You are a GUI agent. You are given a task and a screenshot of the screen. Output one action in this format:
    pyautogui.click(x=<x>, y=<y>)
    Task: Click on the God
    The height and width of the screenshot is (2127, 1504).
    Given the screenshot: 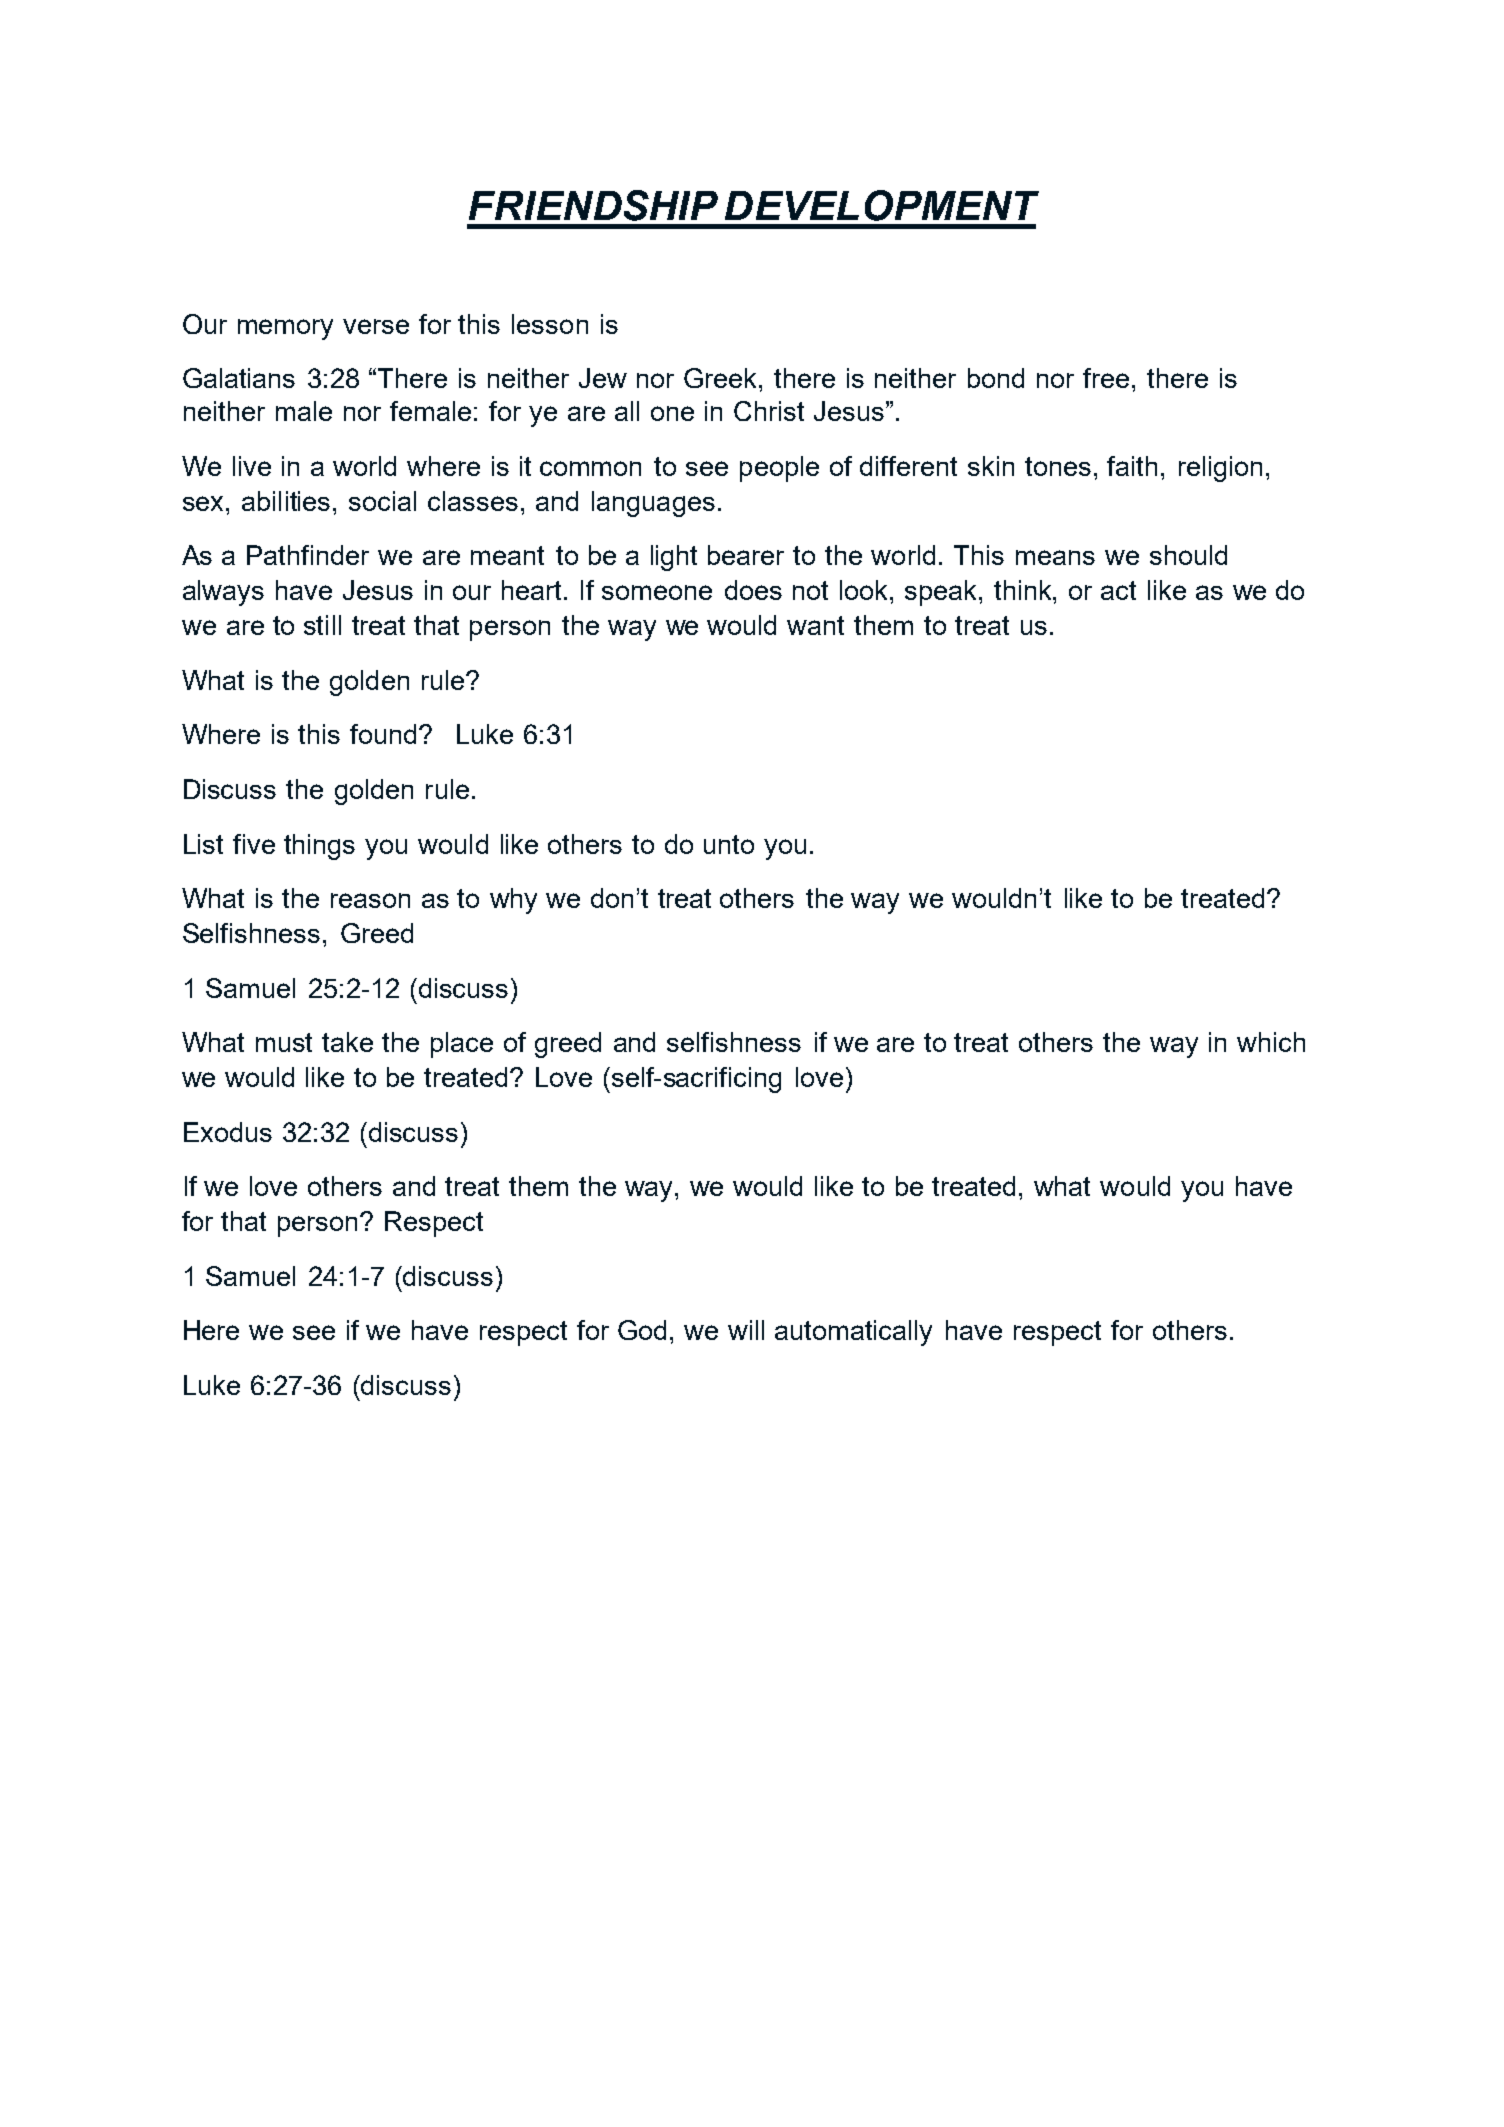 What is the action you would take?
    pyautogui.click(x=642, y=1330)
